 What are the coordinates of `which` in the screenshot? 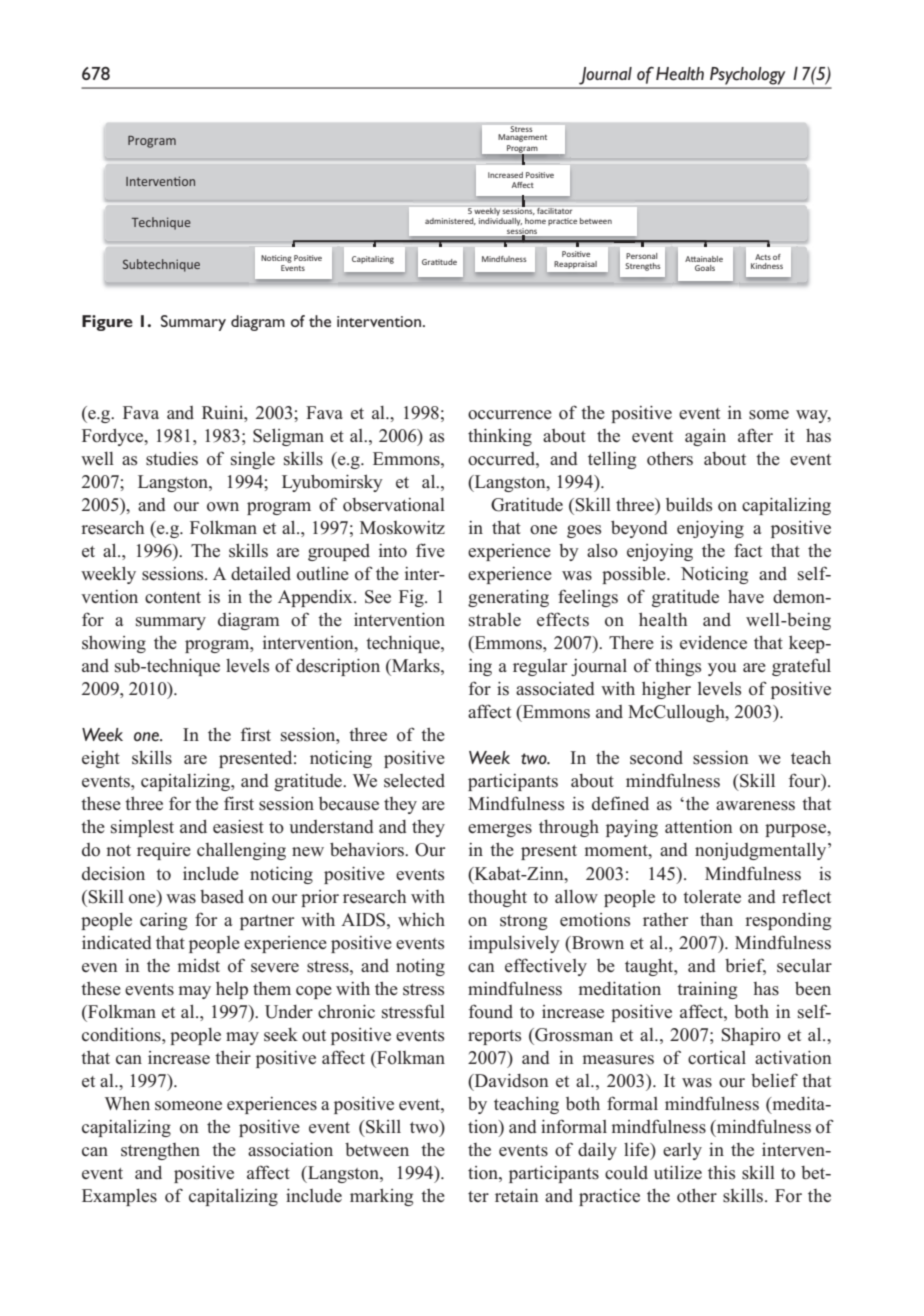 It's located at (421, 919).
